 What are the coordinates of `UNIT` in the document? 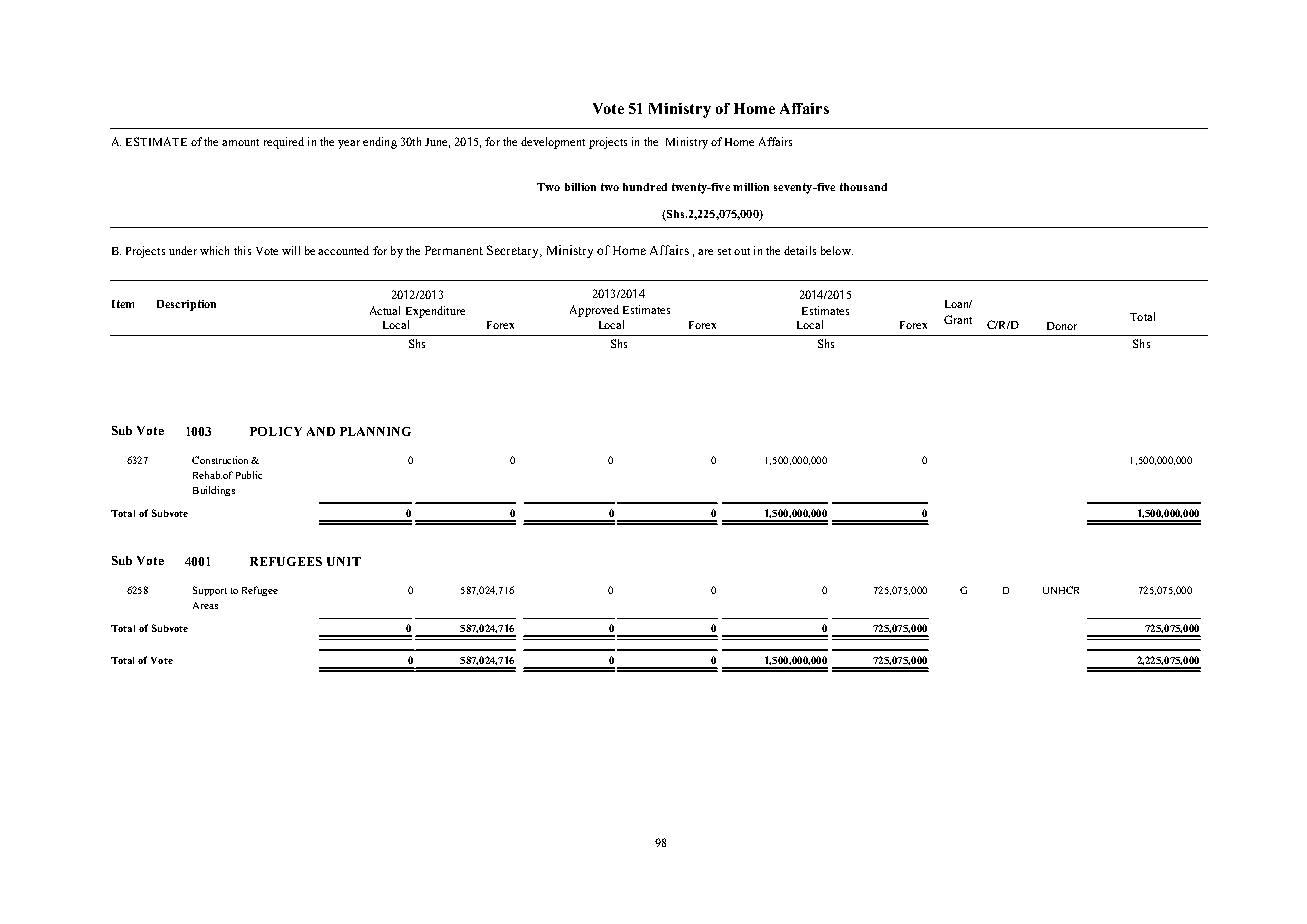 It's located at (344, 561).
